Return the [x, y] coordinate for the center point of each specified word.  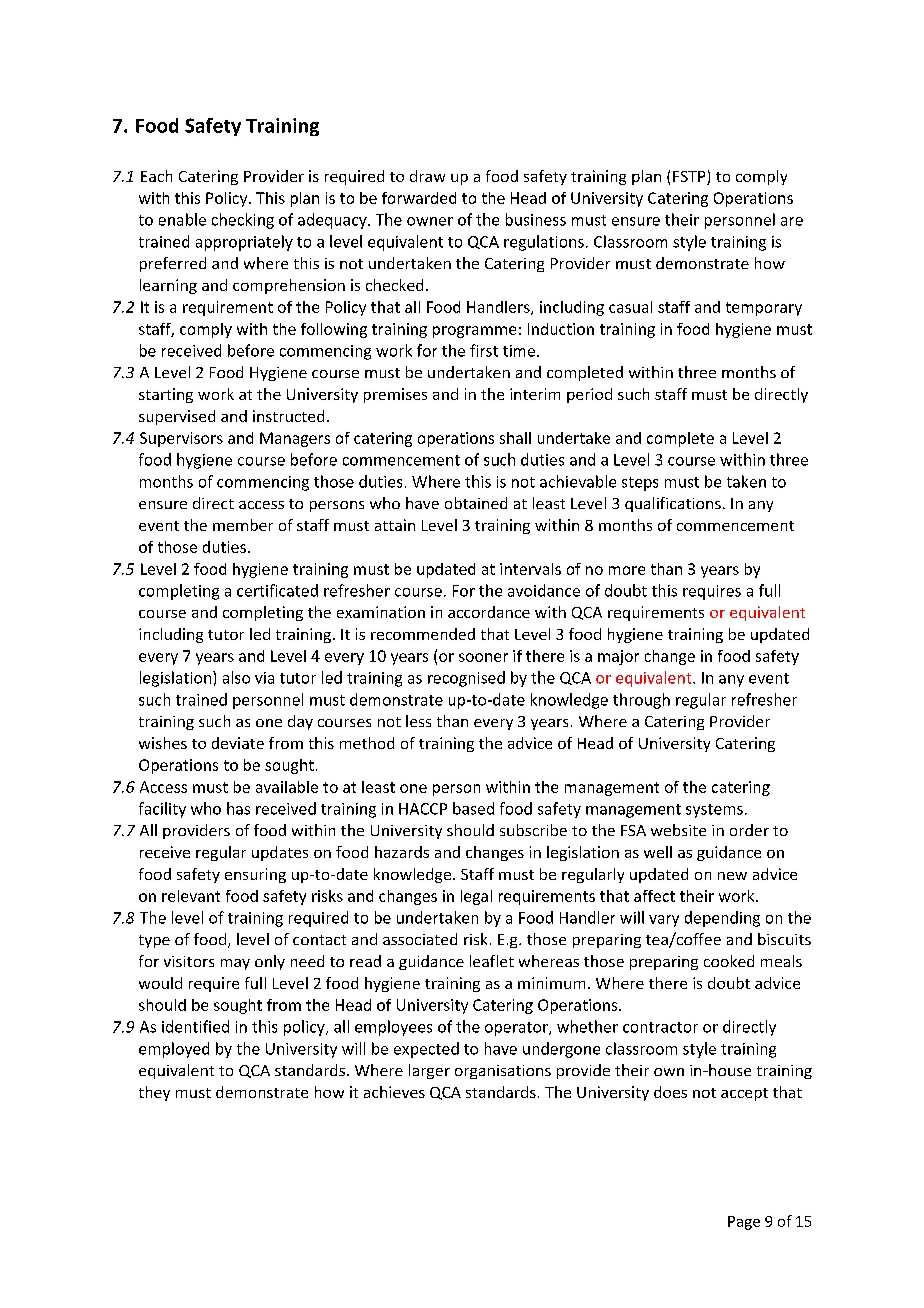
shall [515, 438]
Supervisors [181, 439]
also [236, 677]
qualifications [673, 504]
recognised [466, 679]
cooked [729, 961]
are [792, 221]
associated [420, 939]
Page [744, 1223]
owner [430, 221]
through [641, 701]
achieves [394, 1092]
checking [243, 221]
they [154, 1093]
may [235, 964]
